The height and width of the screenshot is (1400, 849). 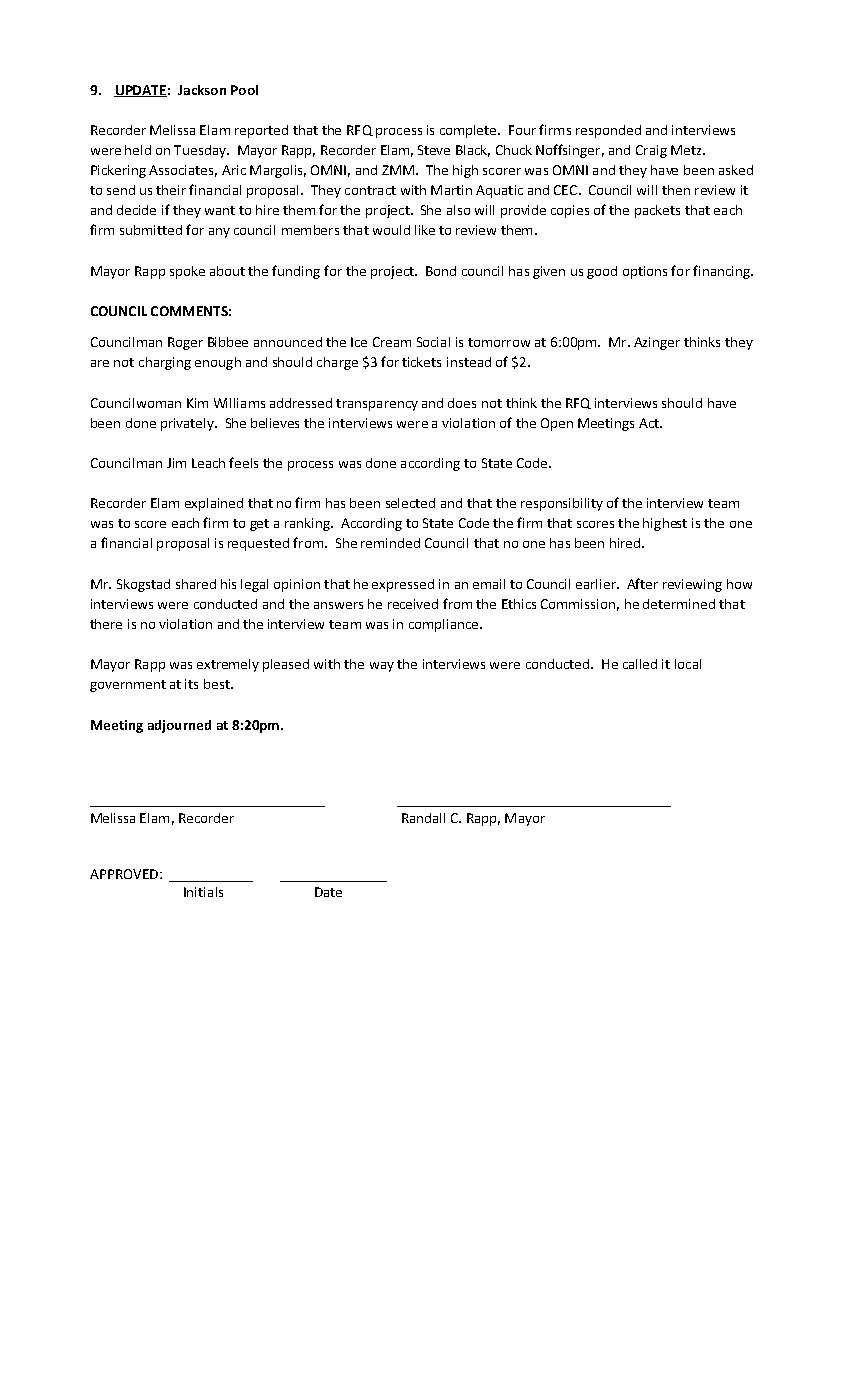 I want to click on Jackson, so click(x=202, y=90).
